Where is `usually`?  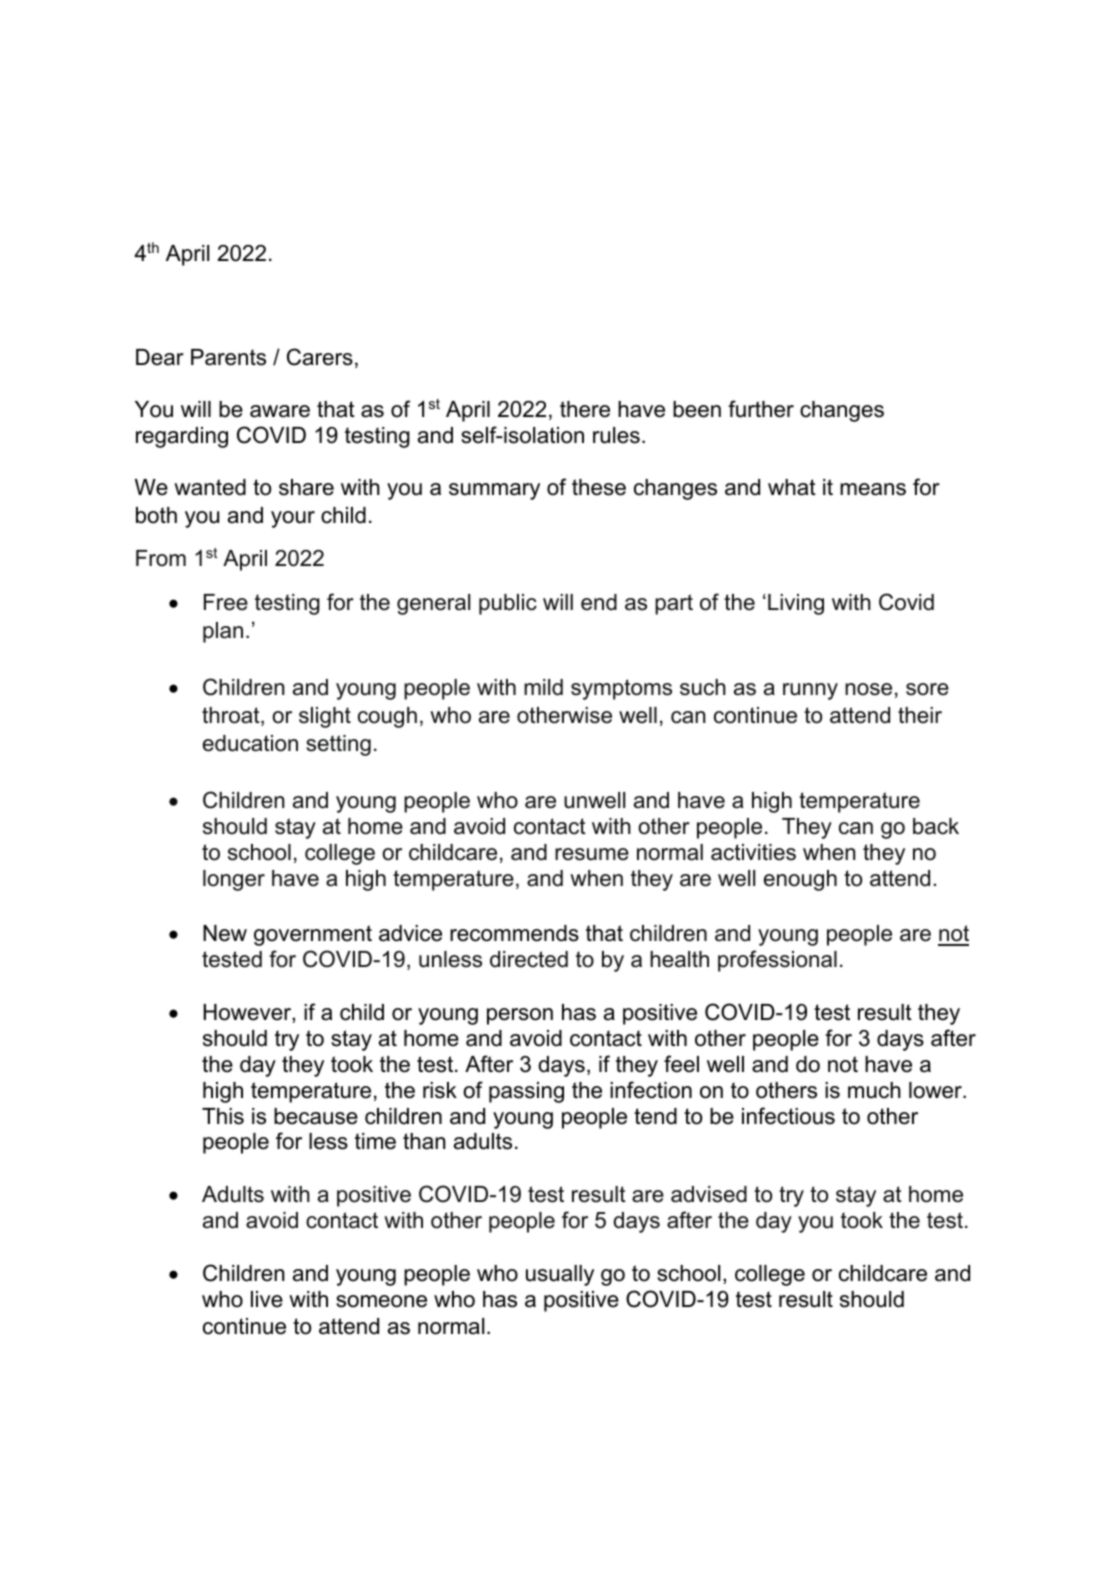 usually is located at coordinates (560, 1275).
